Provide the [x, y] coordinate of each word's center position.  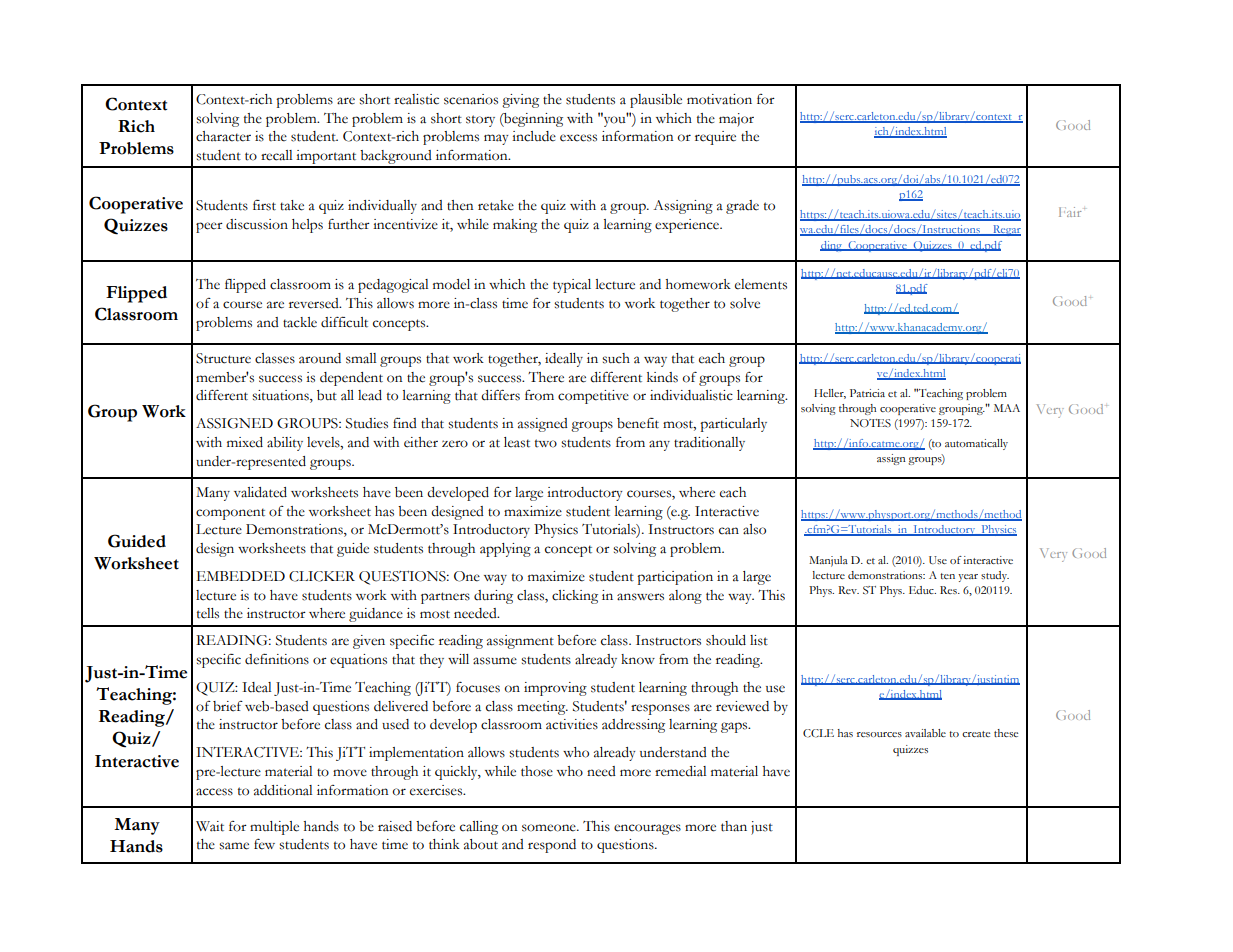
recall [276, 155]
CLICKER [322, 576]
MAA [1007, 408]
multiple [274, 828]
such [616, 358]
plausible [656, 101]
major [736, 120]
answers [640, 597]
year [968, 578]
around [320, 358]
